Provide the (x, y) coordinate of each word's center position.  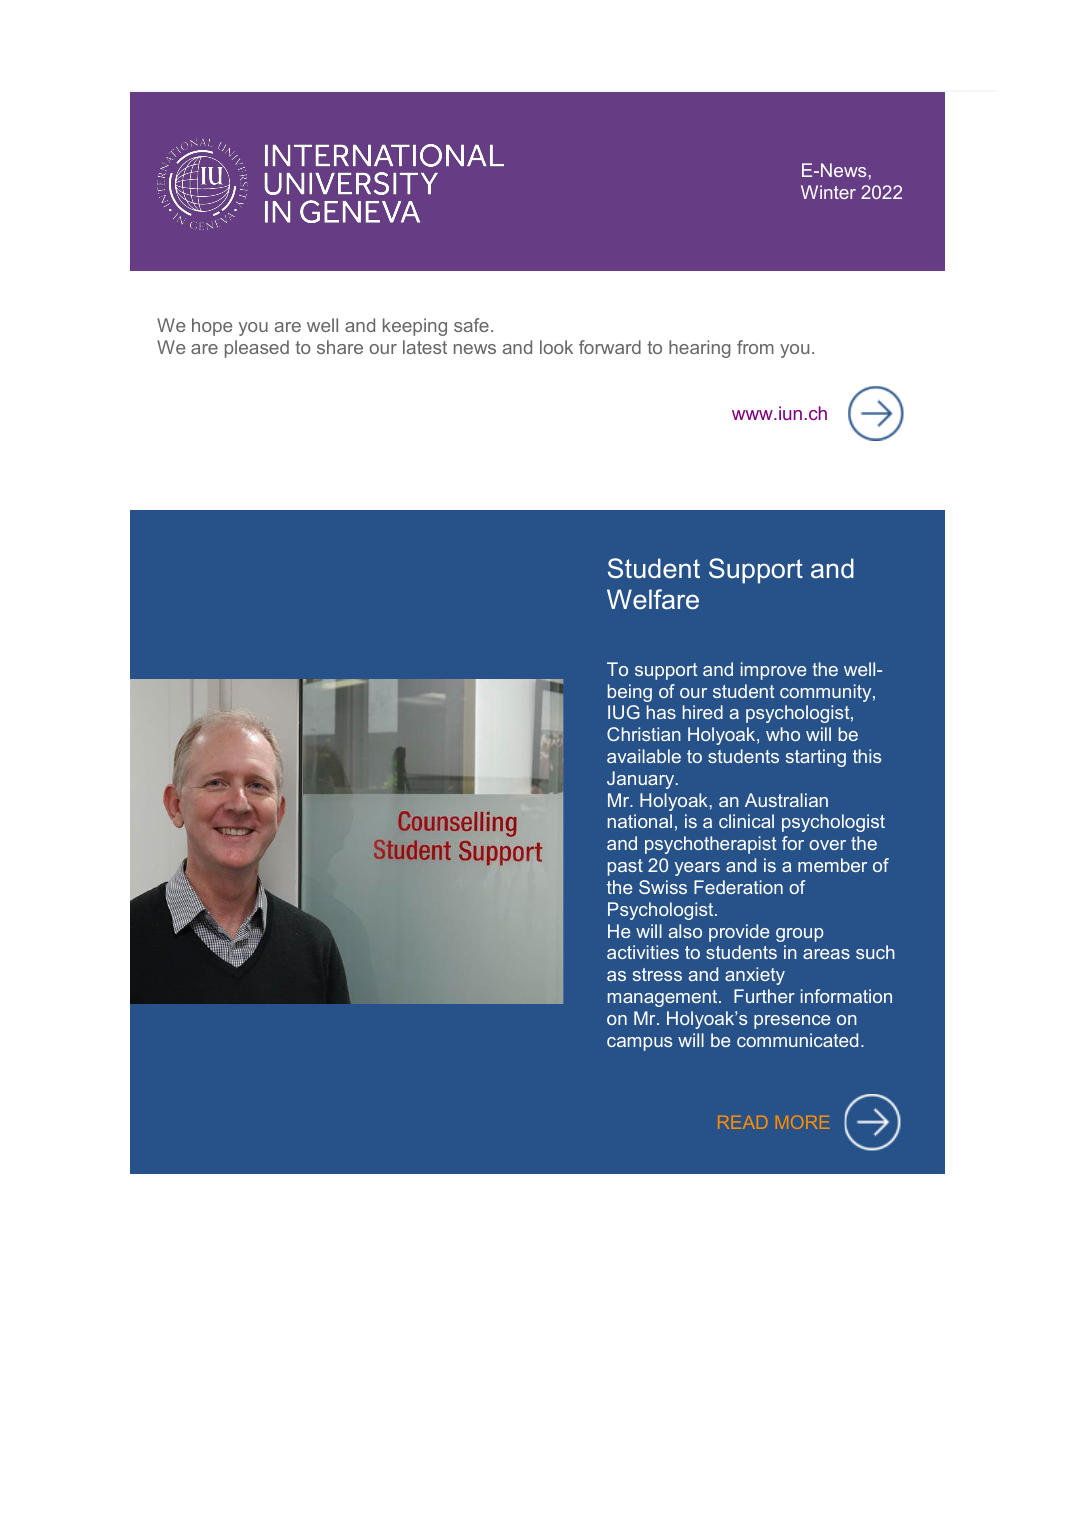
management (664, 998)
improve (773, 671)
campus (639, 1044)
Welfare (653, 599)
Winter (828, 192)
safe (471, 325)
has (661, 712)
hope (212, 327)
